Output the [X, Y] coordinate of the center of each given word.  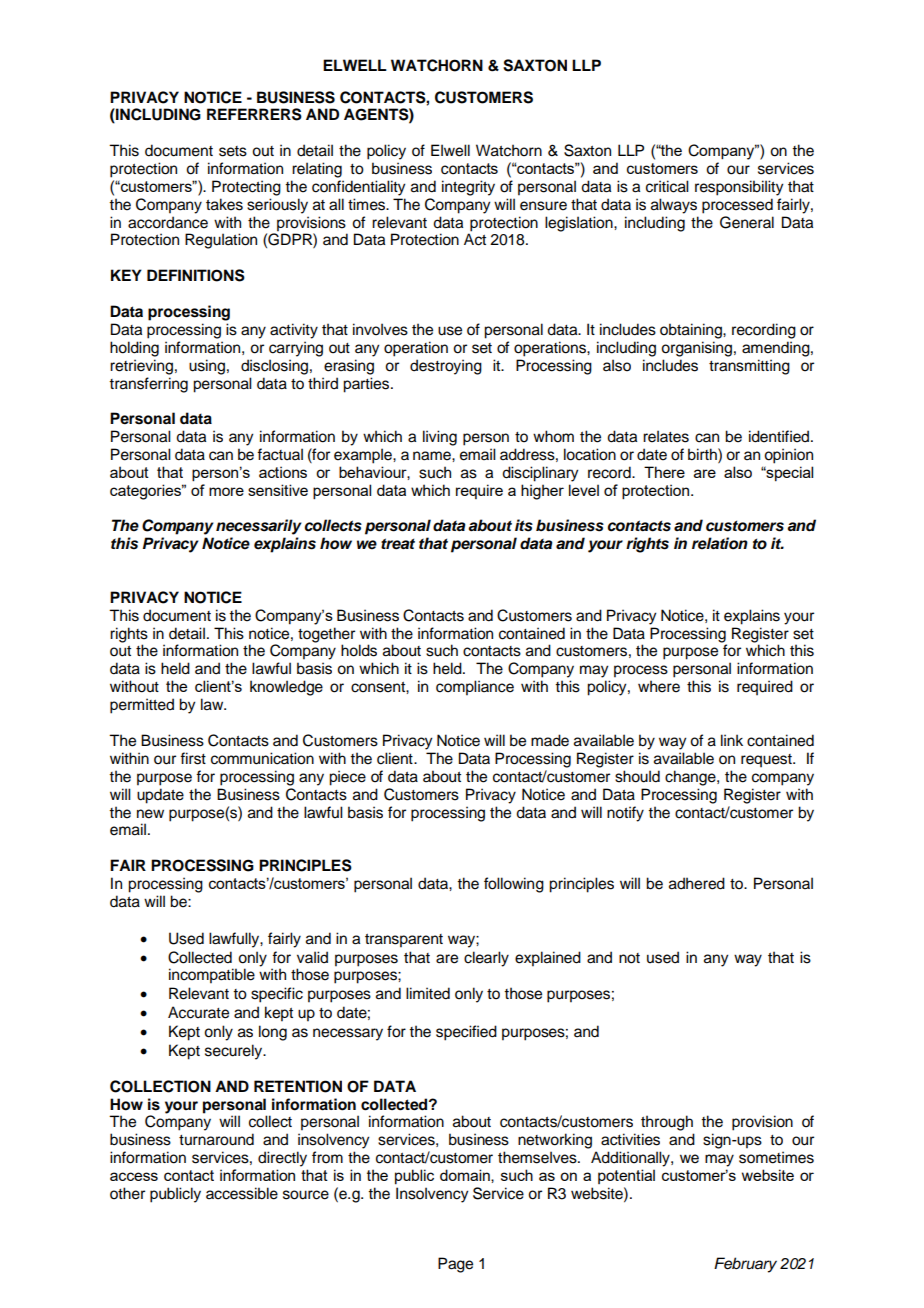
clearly [486, 959]
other [127, 1193]
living [440, 438]
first [193, 758]
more [226, 491]
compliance [475, 688]
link [732, 740]
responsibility [739, 188]
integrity [468, 188]
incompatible [212, 976]
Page [455, 1265]
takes [224, 204]
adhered [697, 883]
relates [666, 436]
